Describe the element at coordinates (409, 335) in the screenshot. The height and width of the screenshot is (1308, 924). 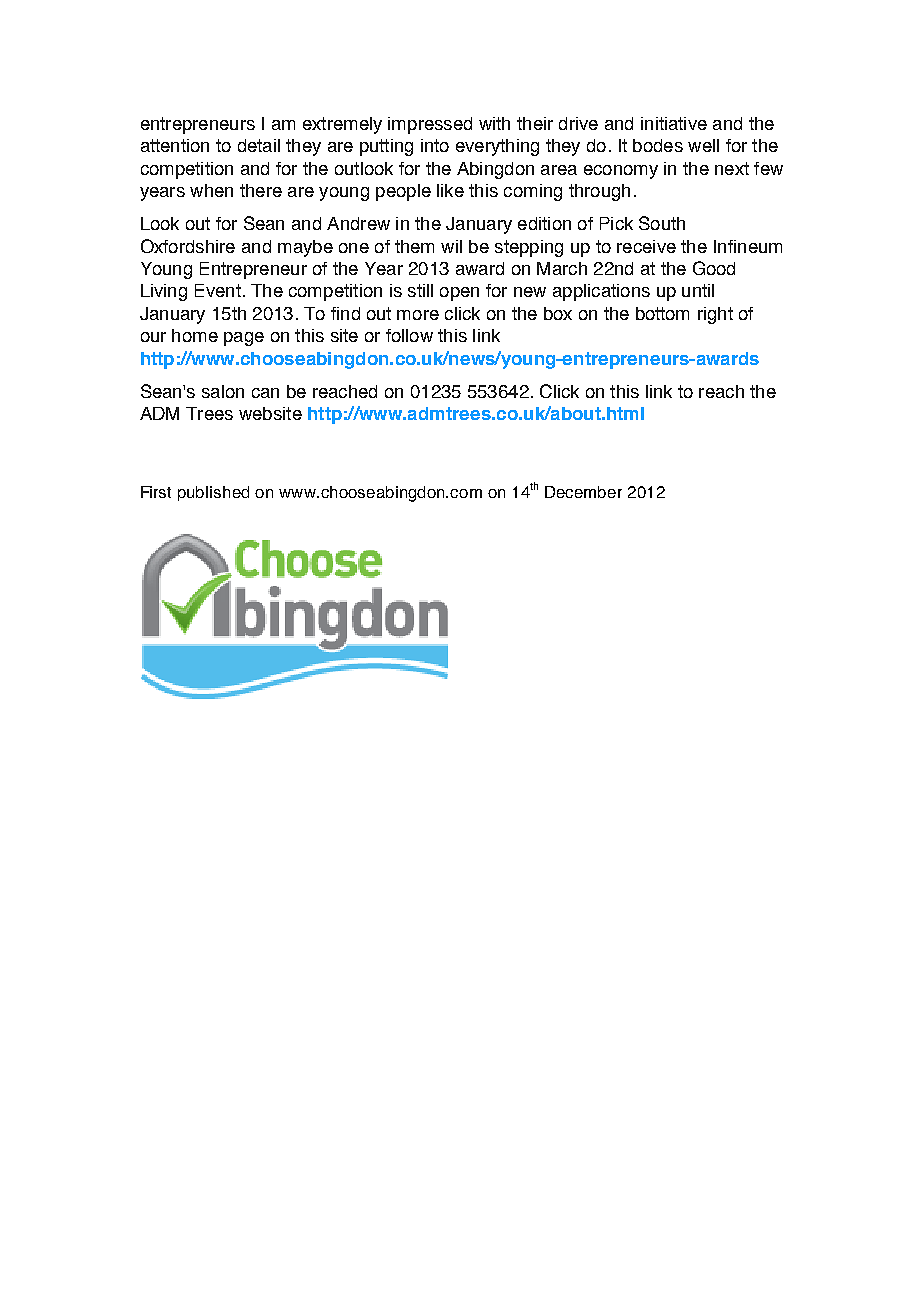
I see `follow` at that location.
